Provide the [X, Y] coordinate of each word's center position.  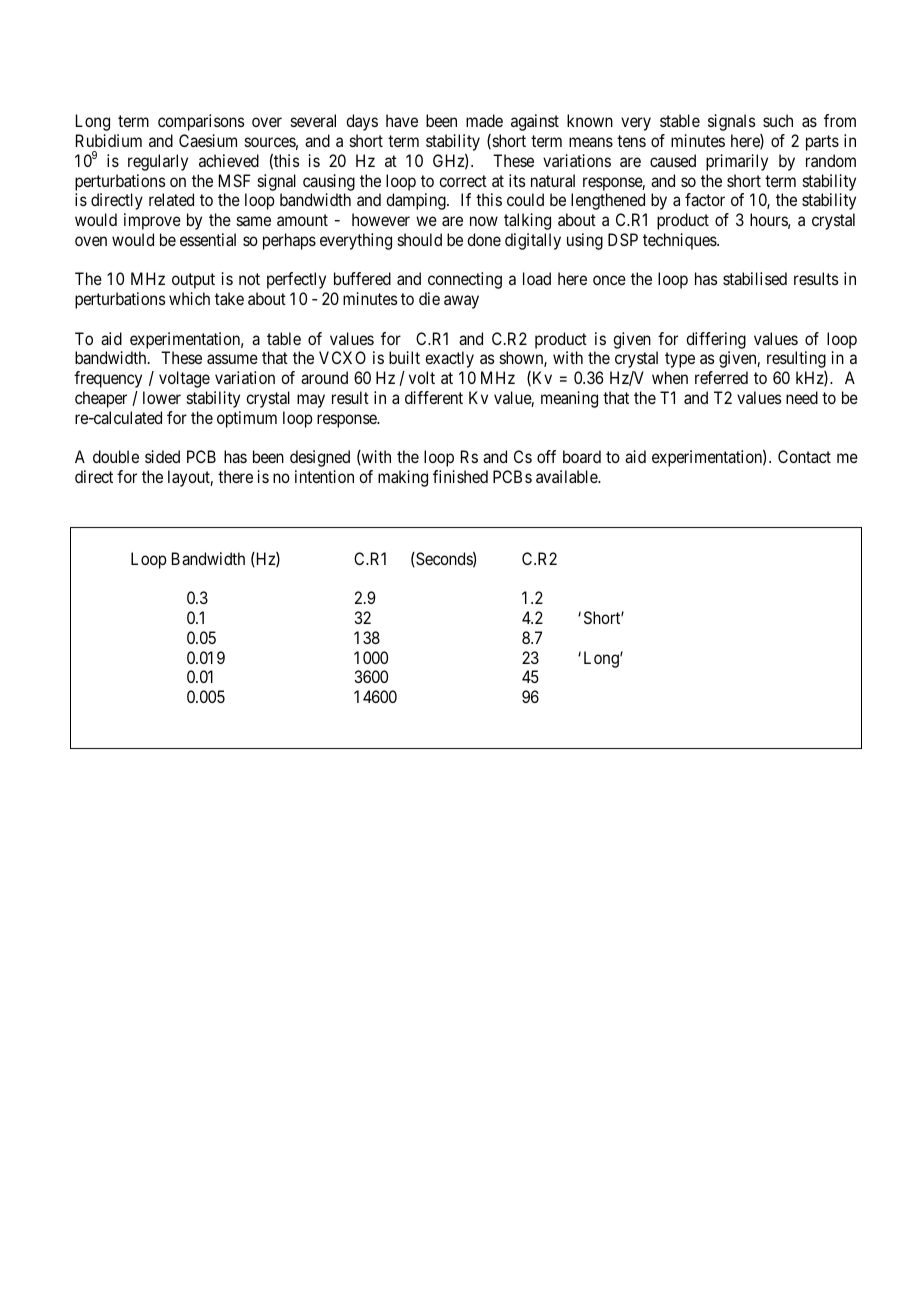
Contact [804, 456]
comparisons [201, 122]
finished [460, 476]
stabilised [755, 278]
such [778, 120]
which [189, 298]
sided [162, 456]
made [484, 120]
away [461, 302]
